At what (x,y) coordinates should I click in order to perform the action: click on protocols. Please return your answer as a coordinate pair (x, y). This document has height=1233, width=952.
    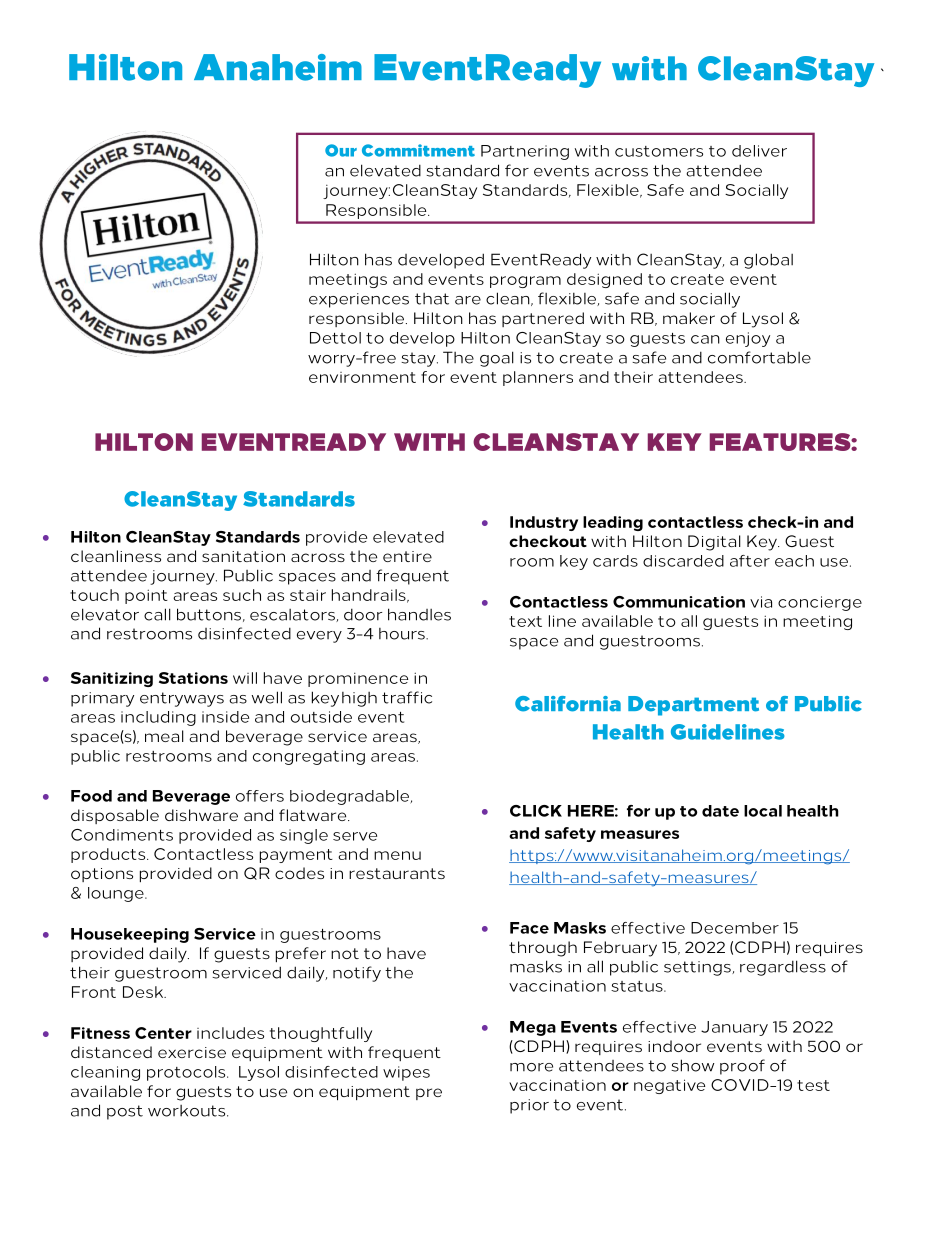
    Looking at the image, I should click on (187, 1073).
